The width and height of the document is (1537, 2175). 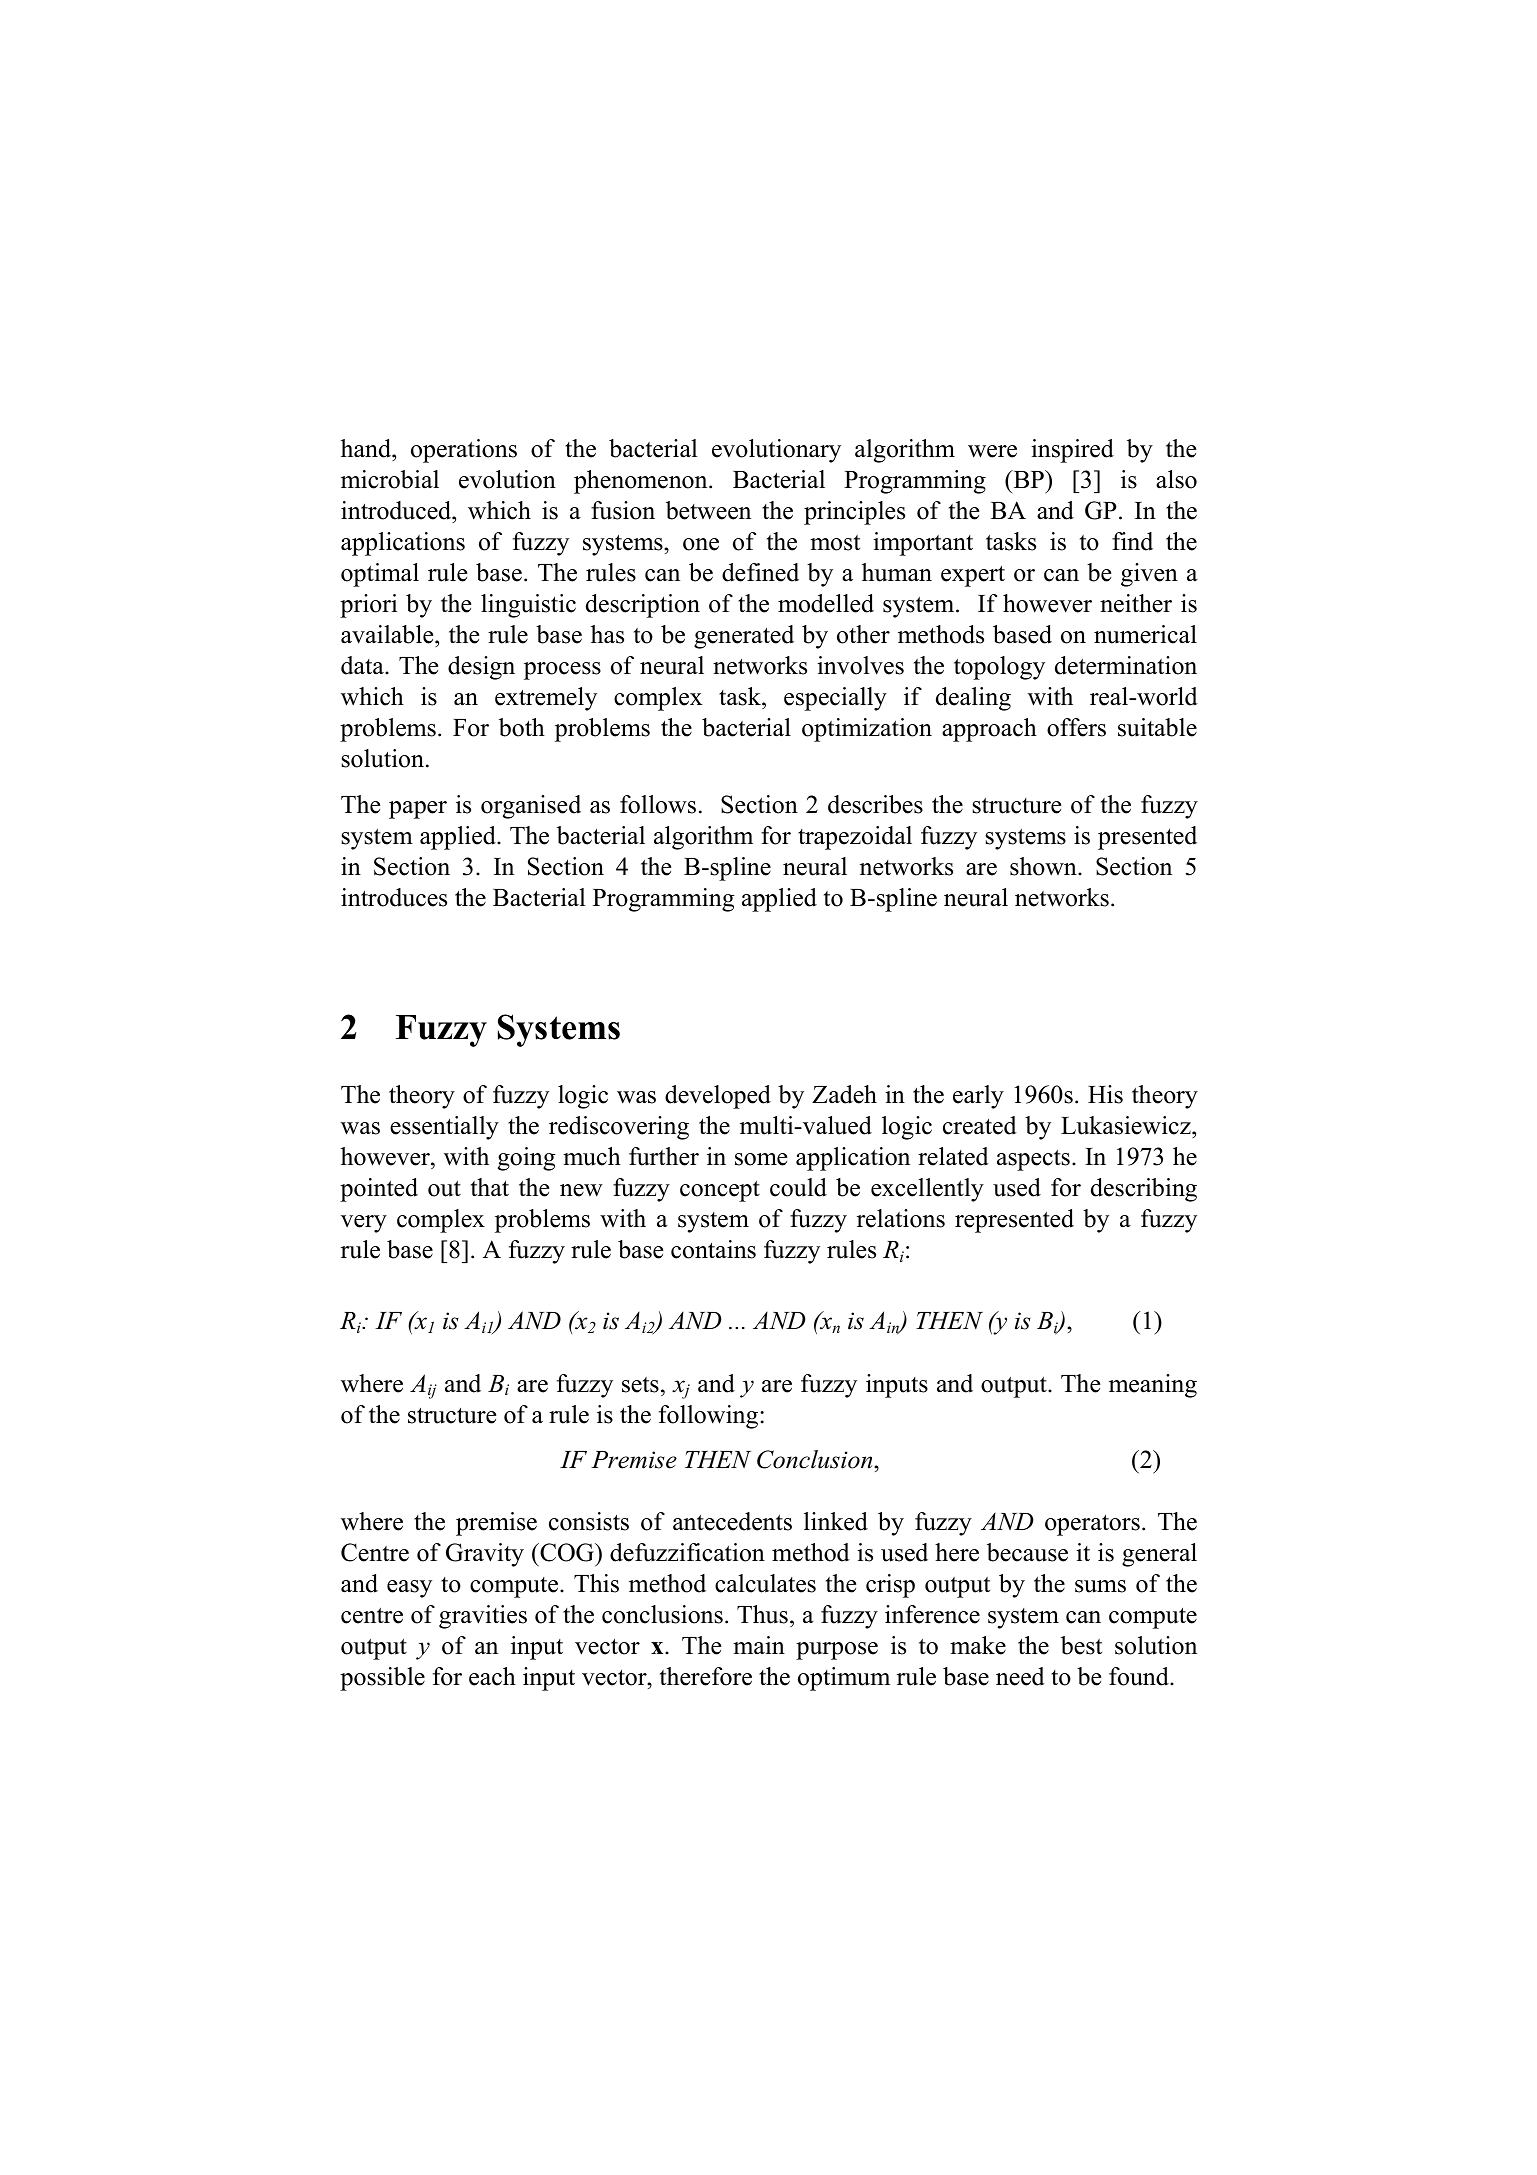 I want to click on inspired, so click(x=1072, y=451).
